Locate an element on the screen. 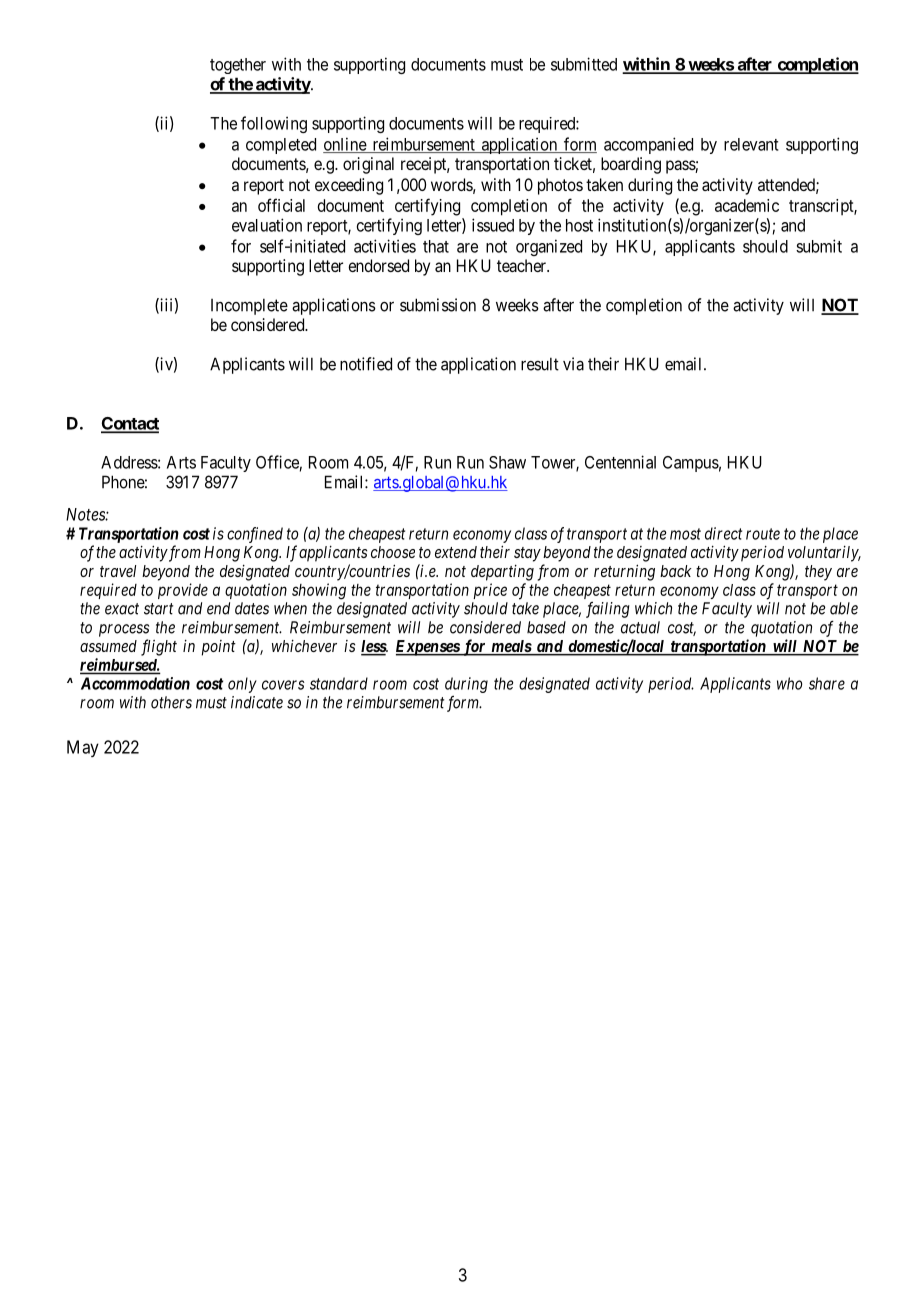 Image resolution: width=924 pixels, height=1308 pixels. others is located at coordinates (171, 702).
